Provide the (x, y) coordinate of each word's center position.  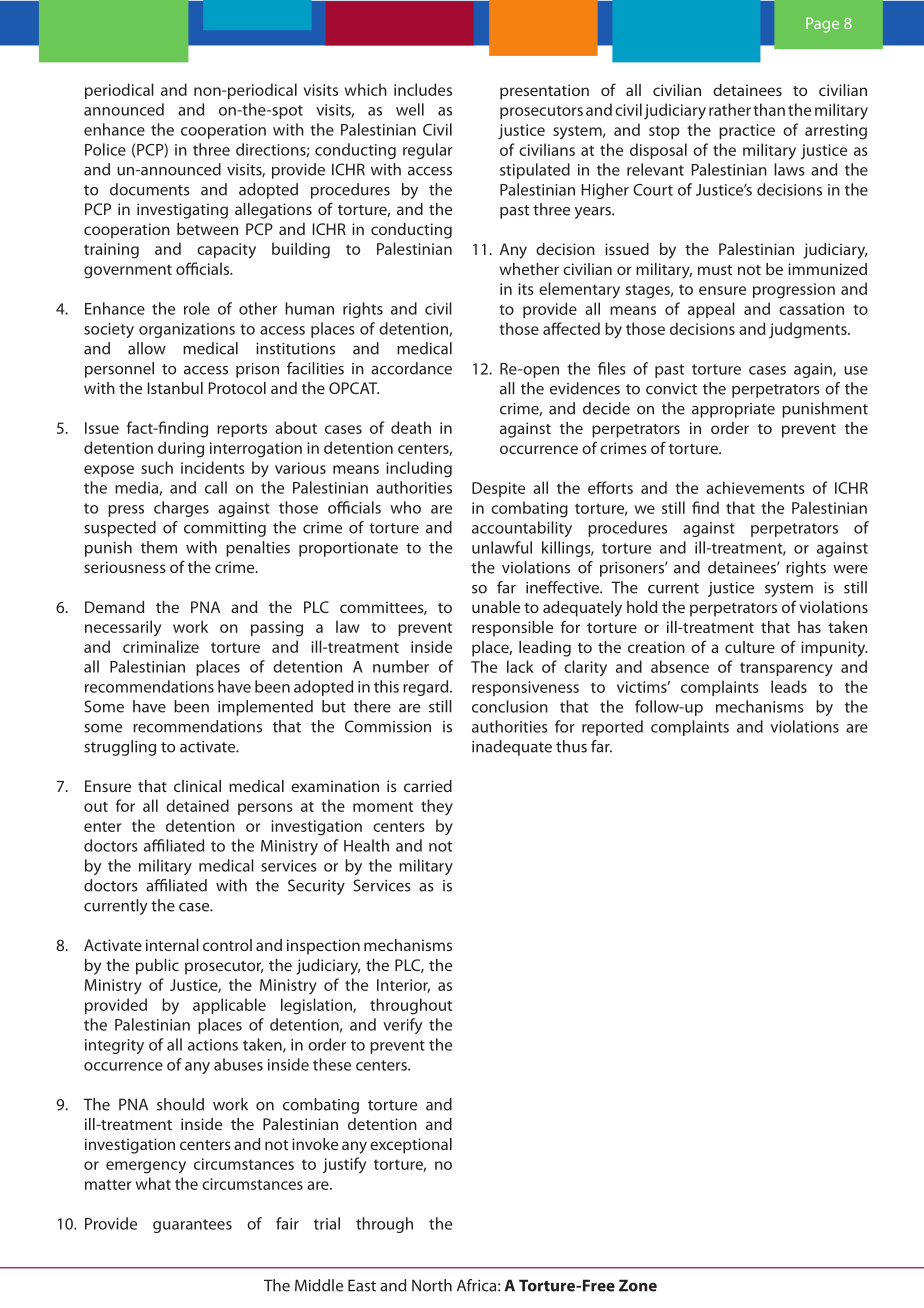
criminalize (161, 646)
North (432, 1285)
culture (750, 647)
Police (105, 149)
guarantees (192, 1226)
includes (423, 89)
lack (520, 666)
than (769, 109)
